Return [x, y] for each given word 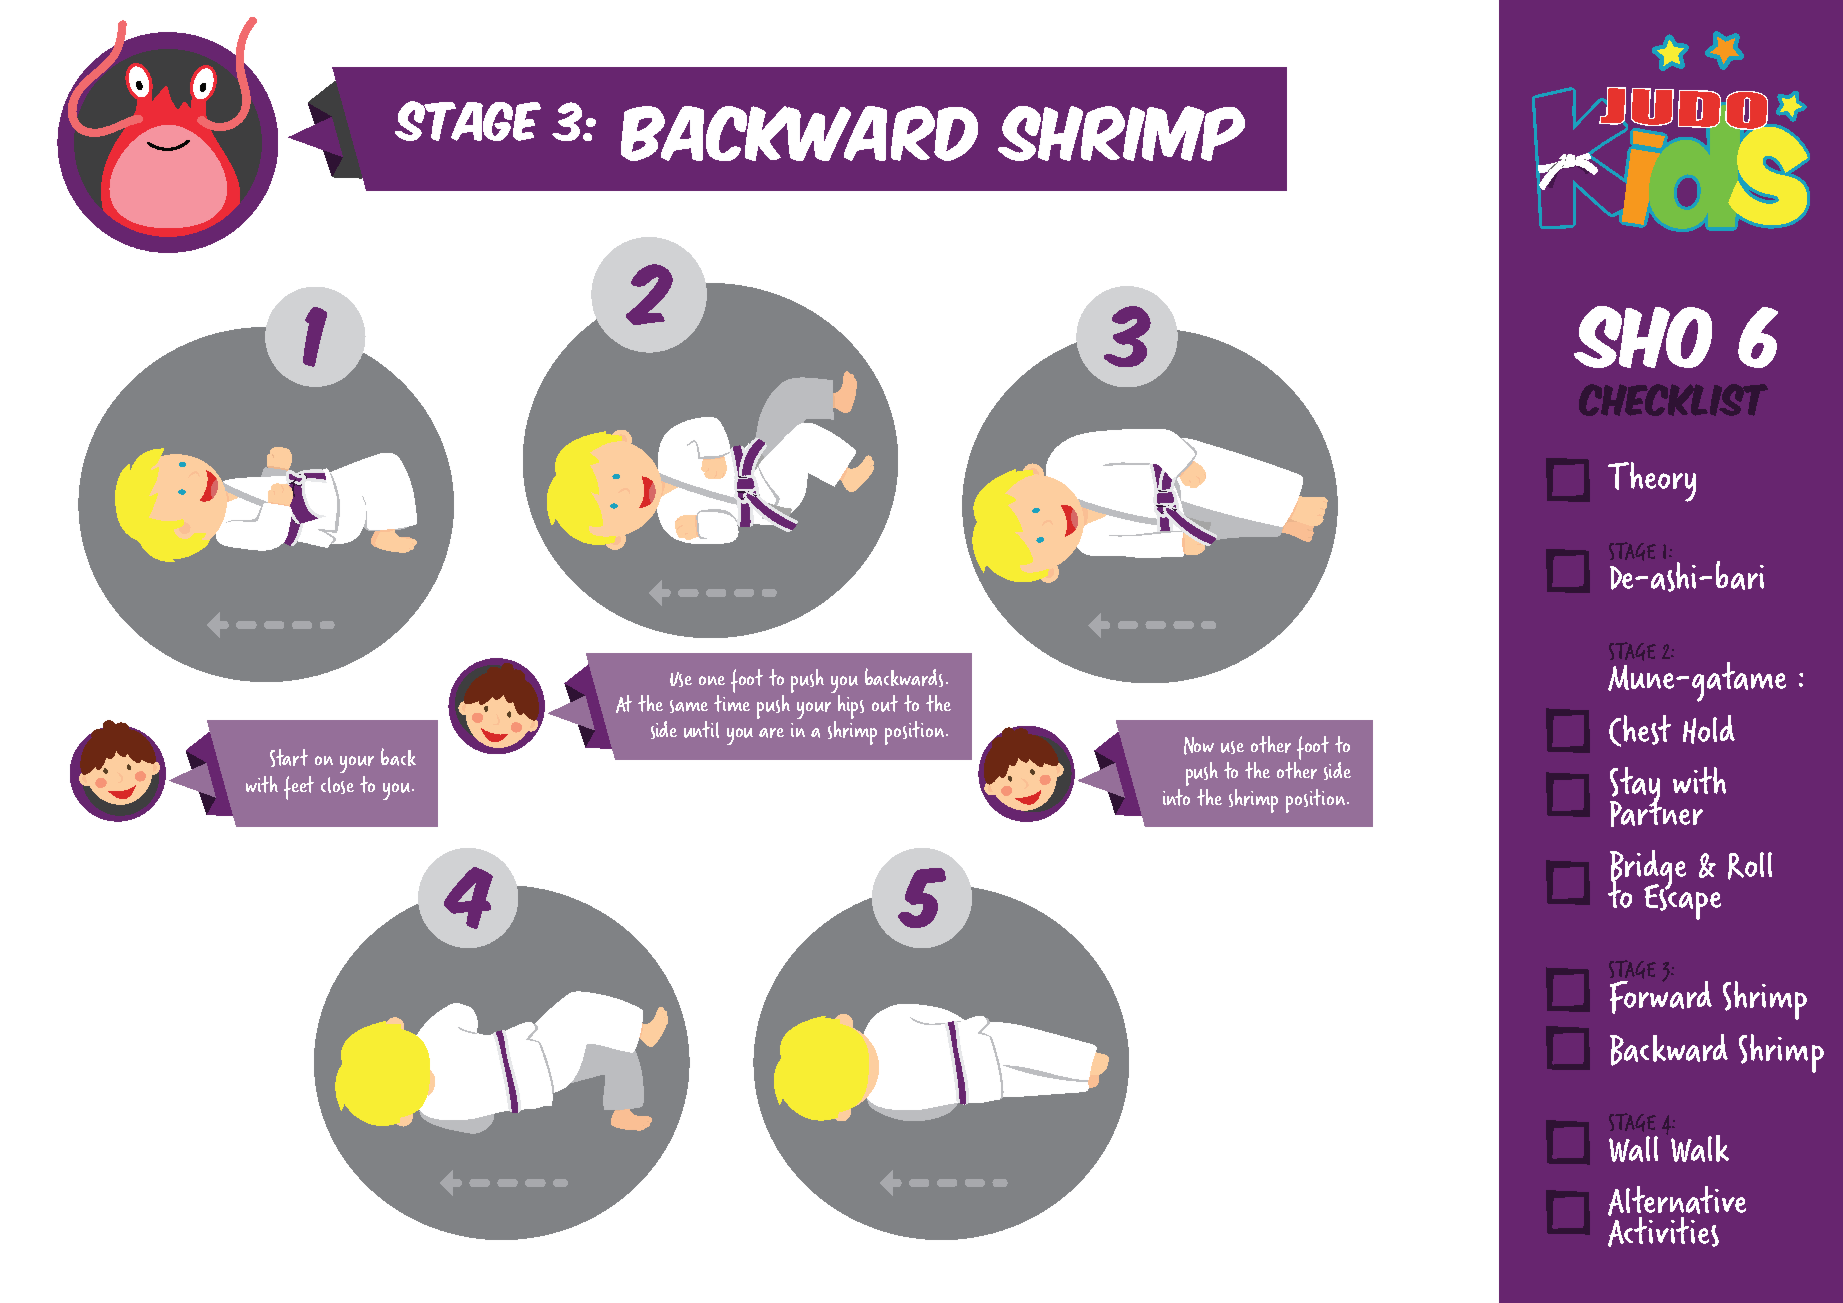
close [337, 785]
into [1176, 797]
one [712, 680]
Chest [1640, 731]
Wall [1633, 1149]
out [885, 703]
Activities [1663, 1230]
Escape [1682, 901]
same [689, 706]
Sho [1643, 337]
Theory [1652, 482]
